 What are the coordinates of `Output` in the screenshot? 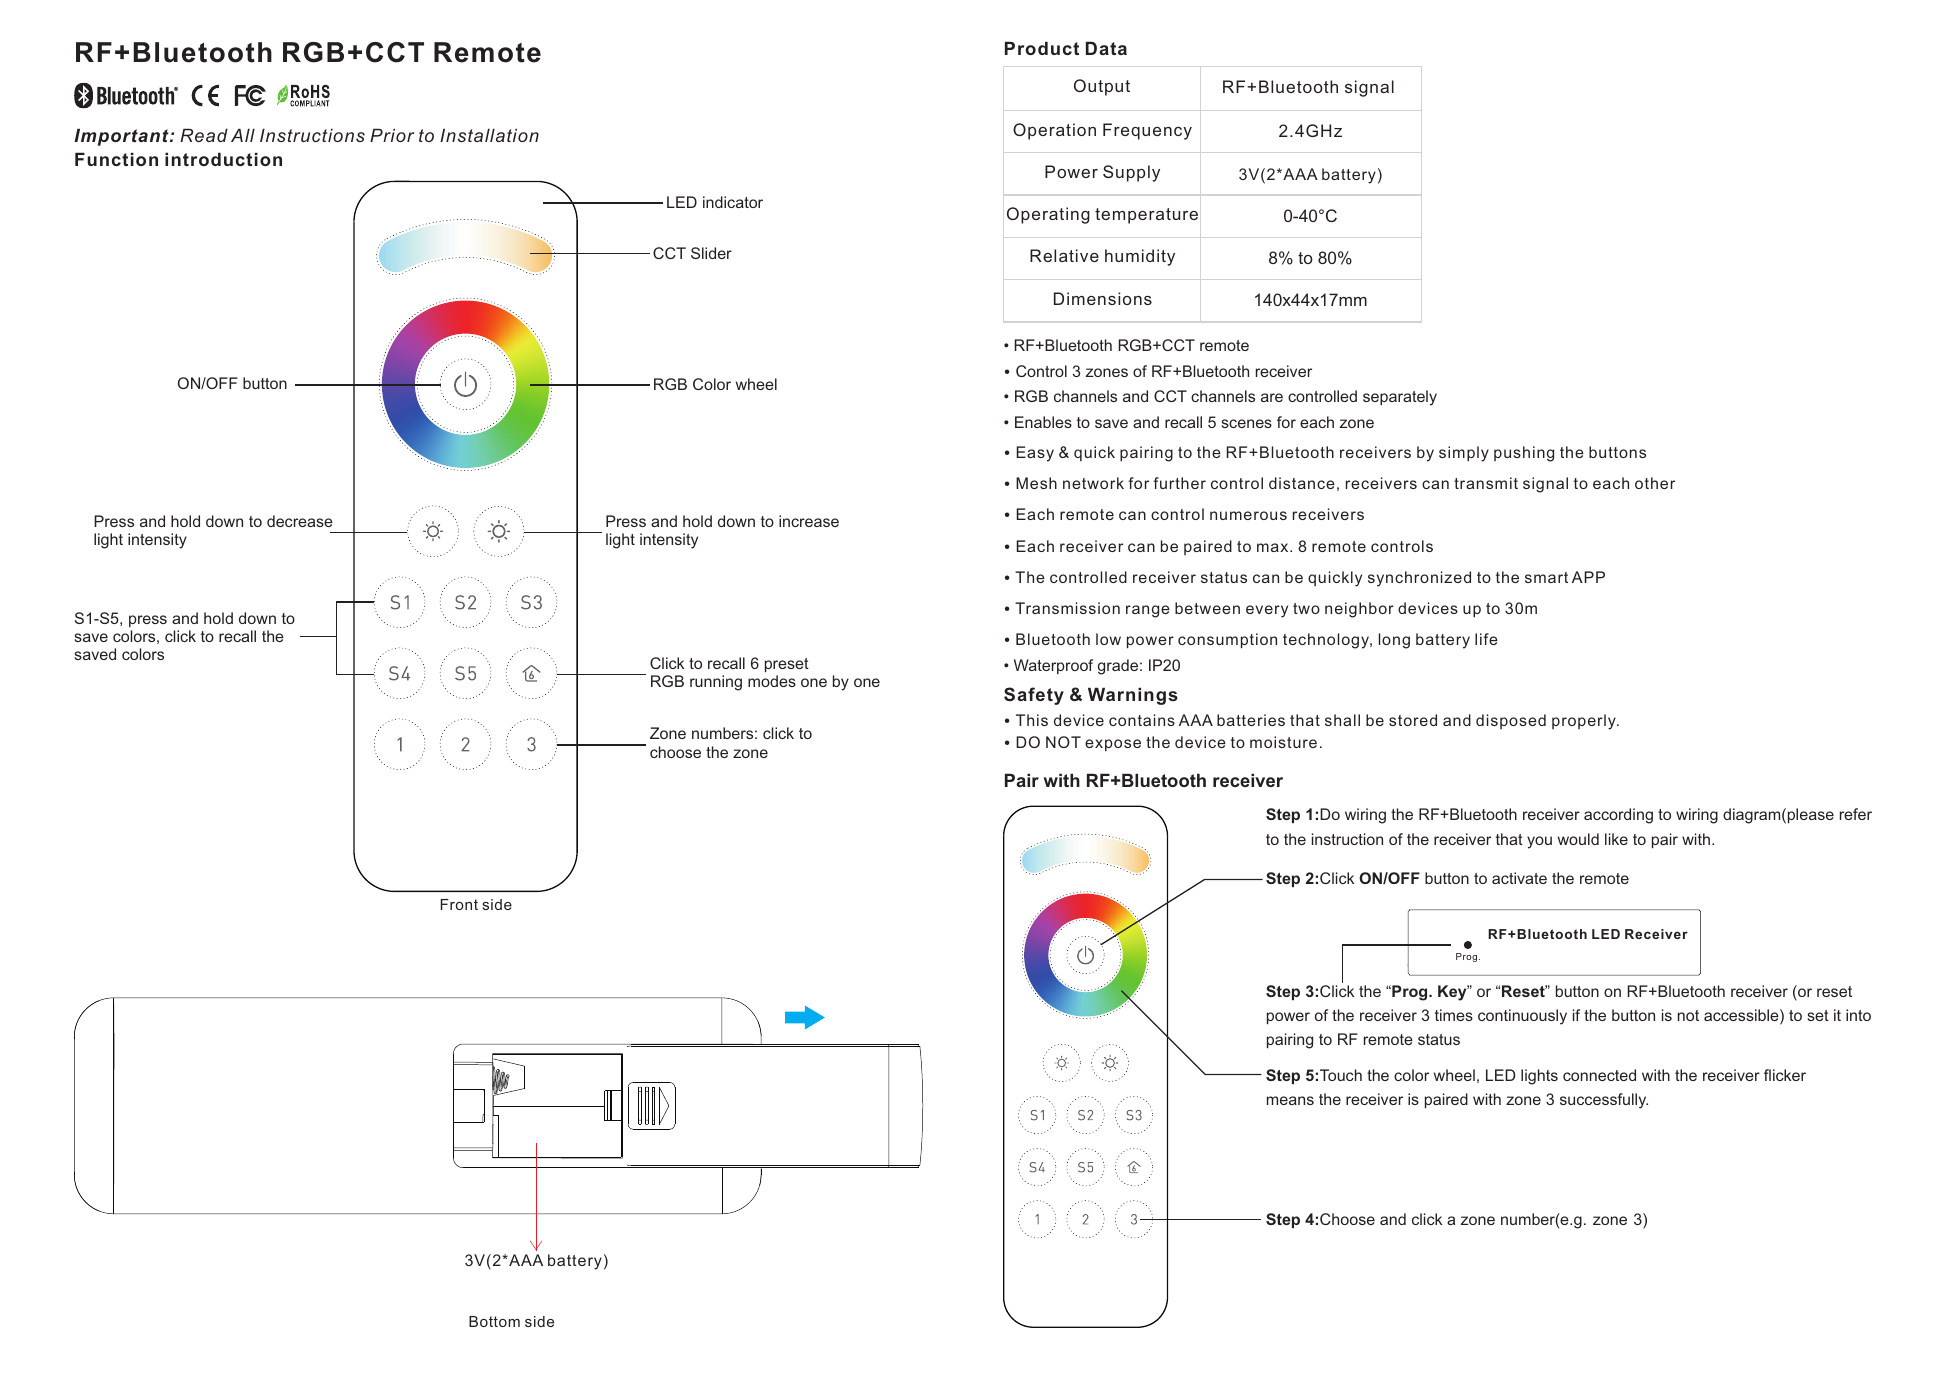 It's located at (1102, 87).
